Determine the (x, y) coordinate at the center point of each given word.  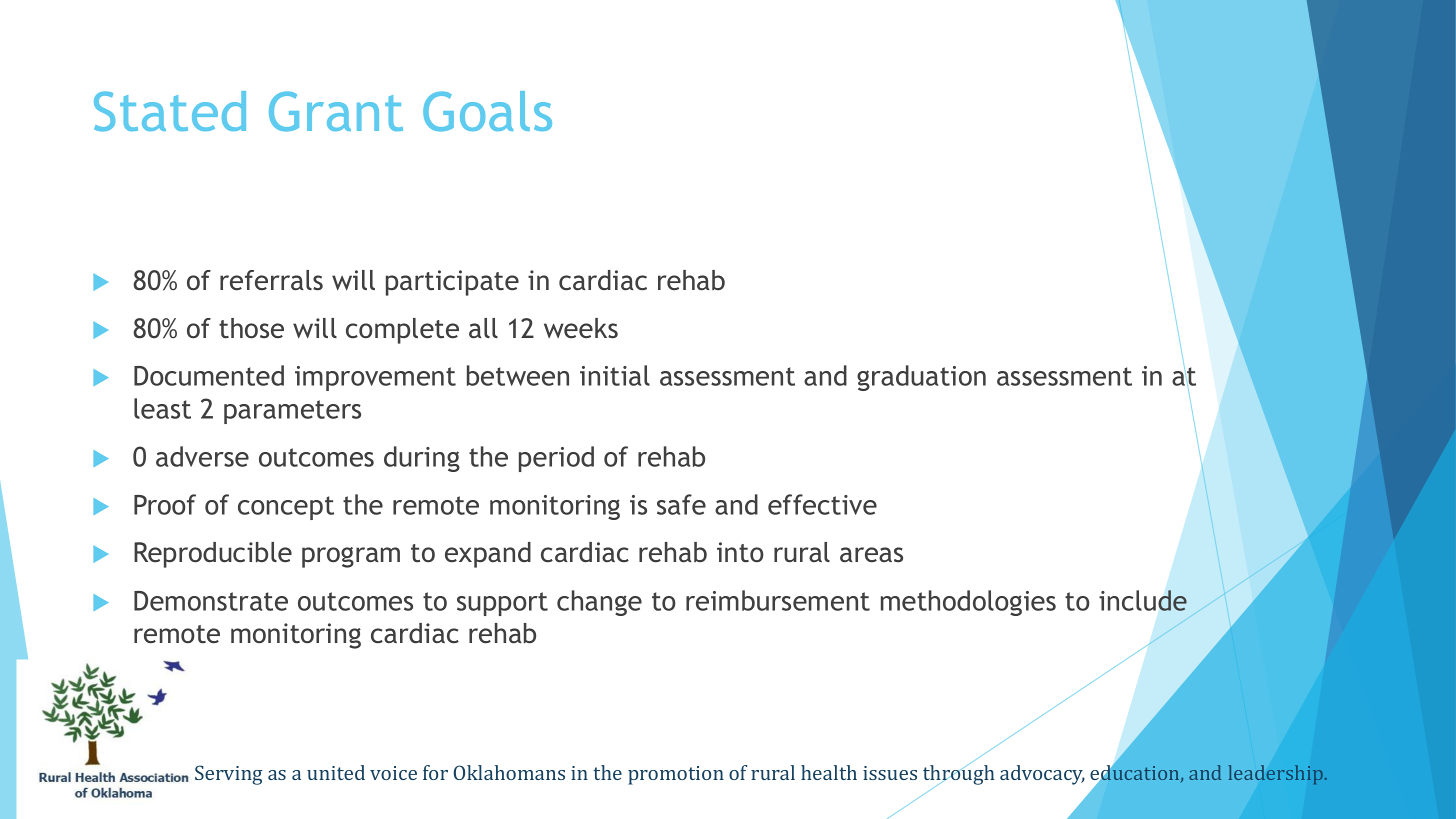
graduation (921, 378)
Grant (336, 111)
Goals (487, 111)
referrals (271, 280)
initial (615, 375)
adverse (202, 456)
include (1143, 600)
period (556, 459)
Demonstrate (211, 601)
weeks (581, 328)
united (336, 772)
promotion (676, 775)
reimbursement (778, 600)
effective (822, 504)
